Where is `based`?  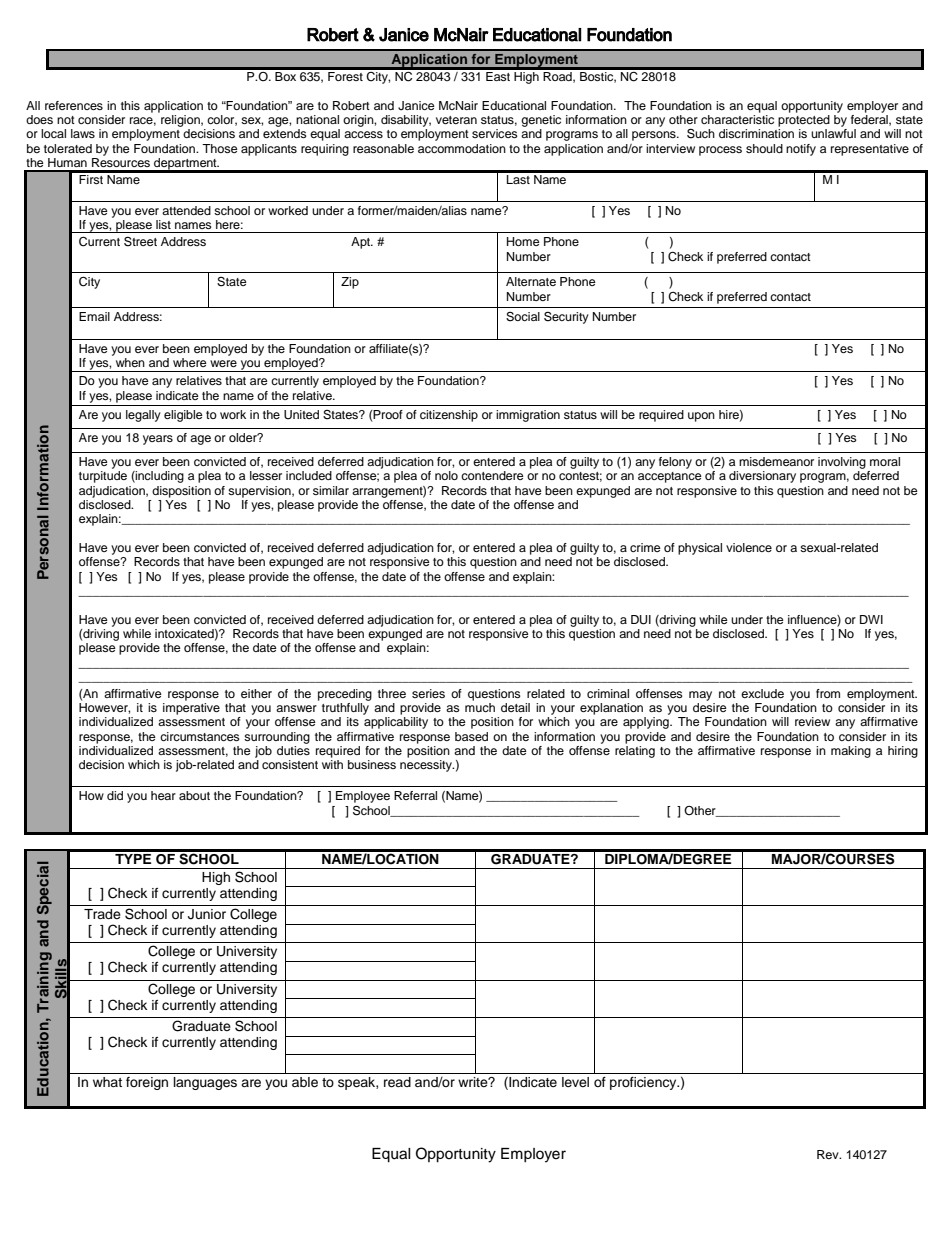 based is located at coordinates (471, 736).
